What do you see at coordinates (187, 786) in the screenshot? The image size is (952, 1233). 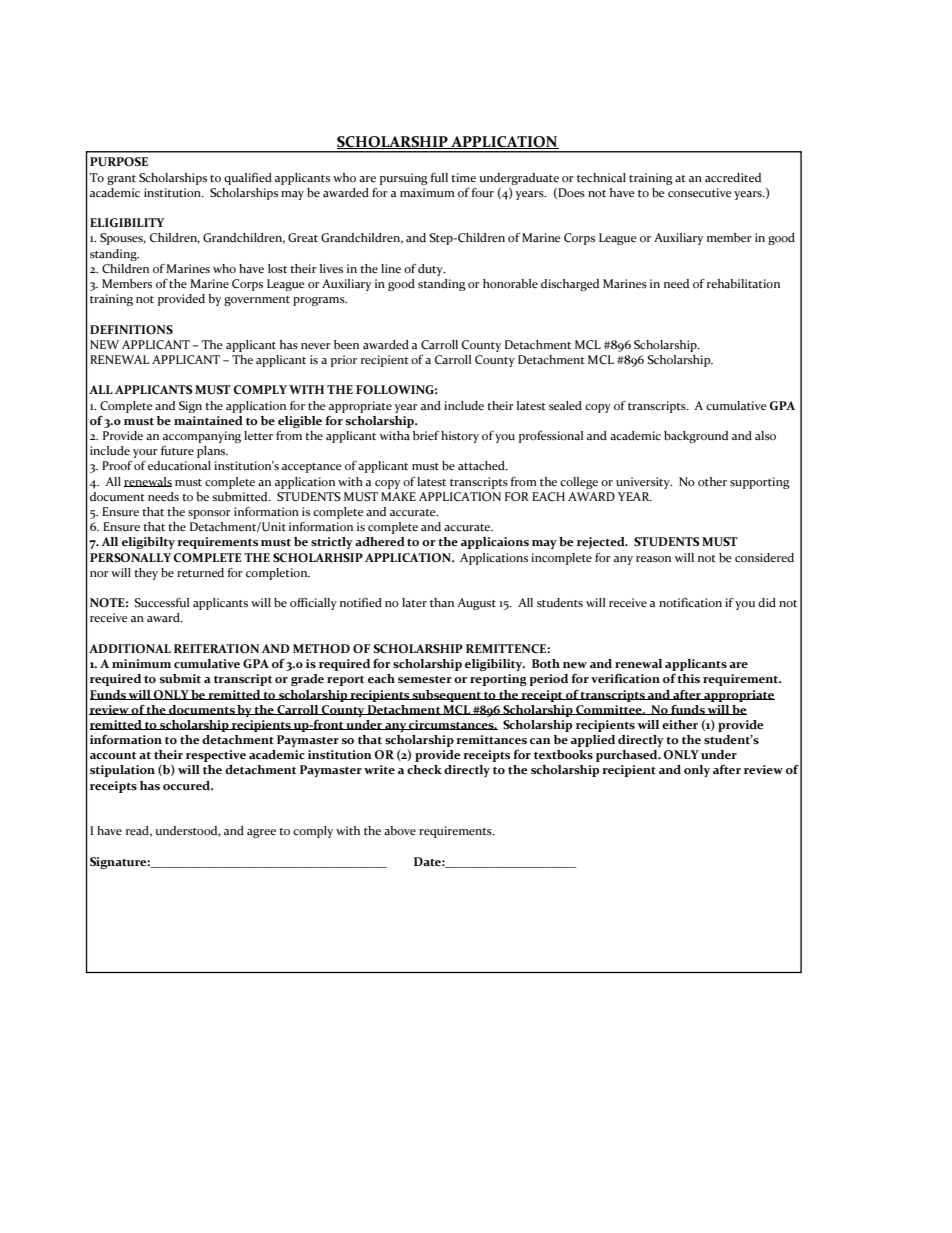 I see `occured` at bounding box center [187, 786].
